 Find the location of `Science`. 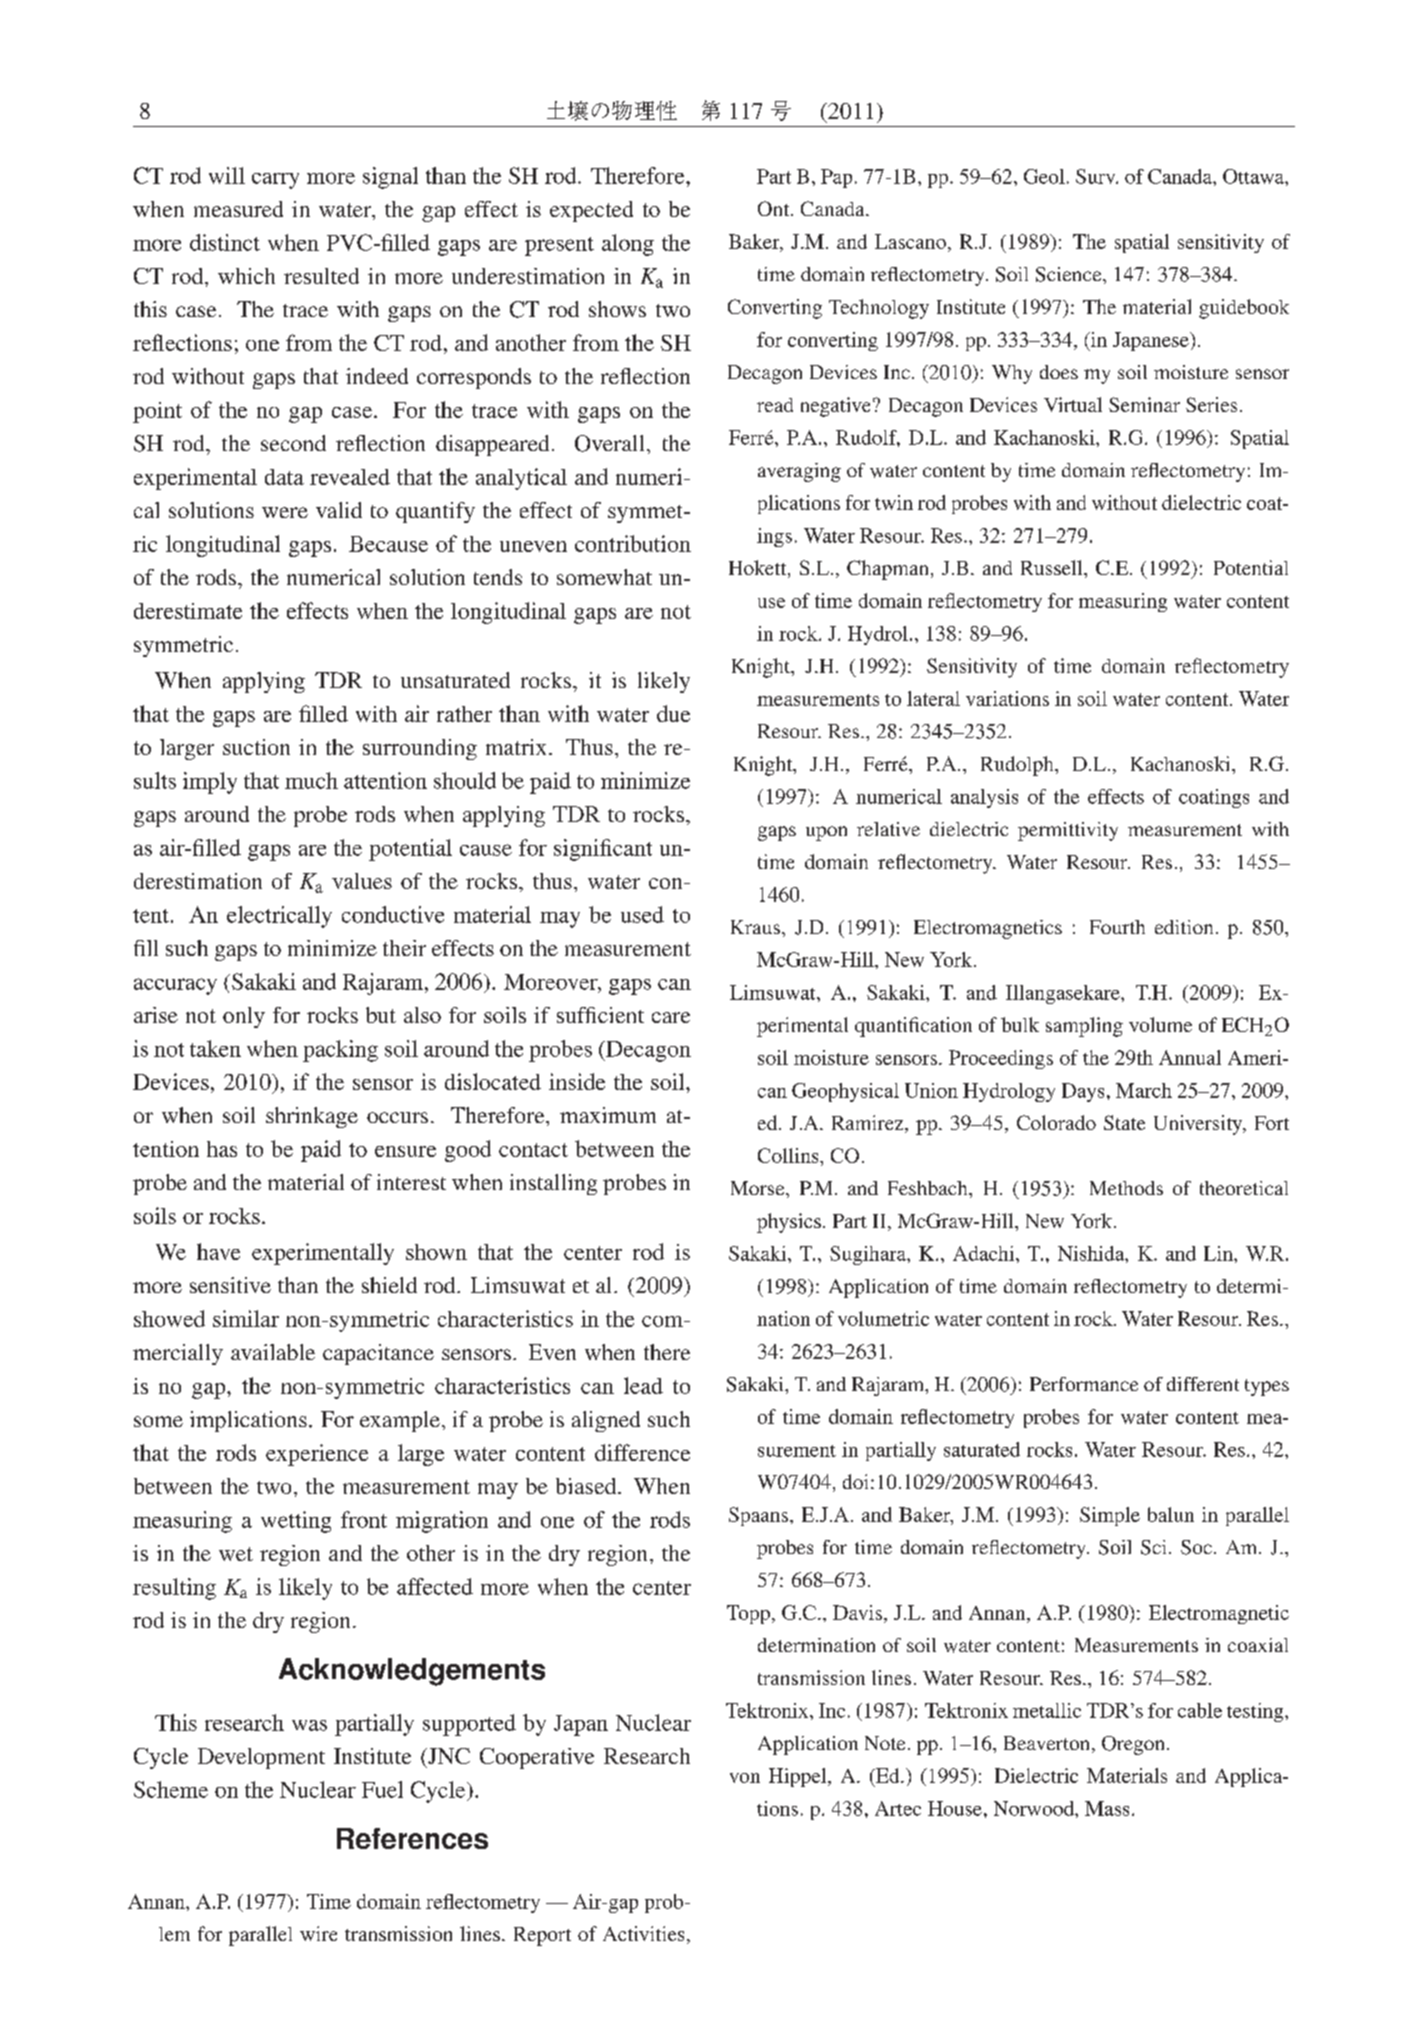

Science is located at coordinates (1070, 274).
